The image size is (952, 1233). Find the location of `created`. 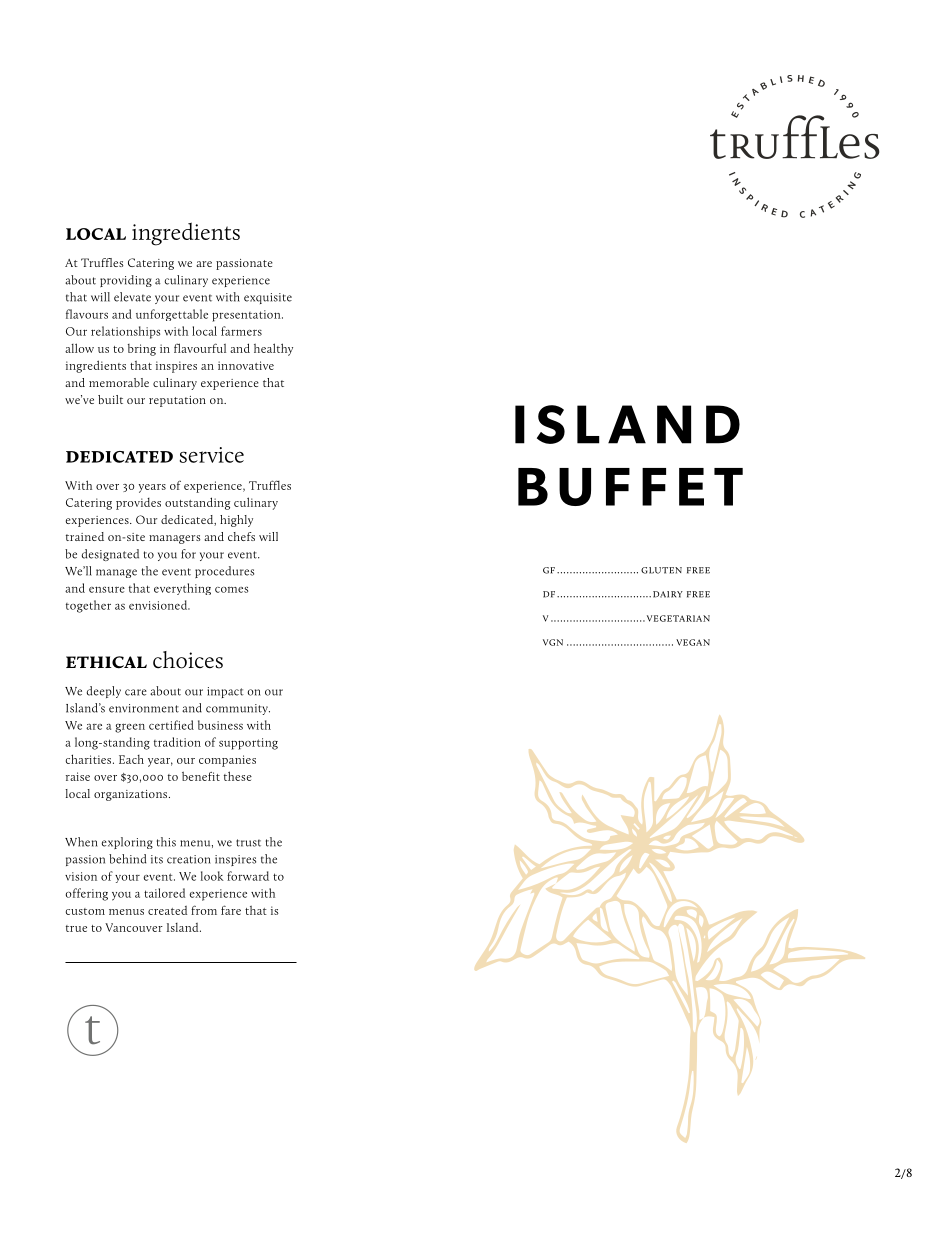

created is located at coordinates (167, 910).
